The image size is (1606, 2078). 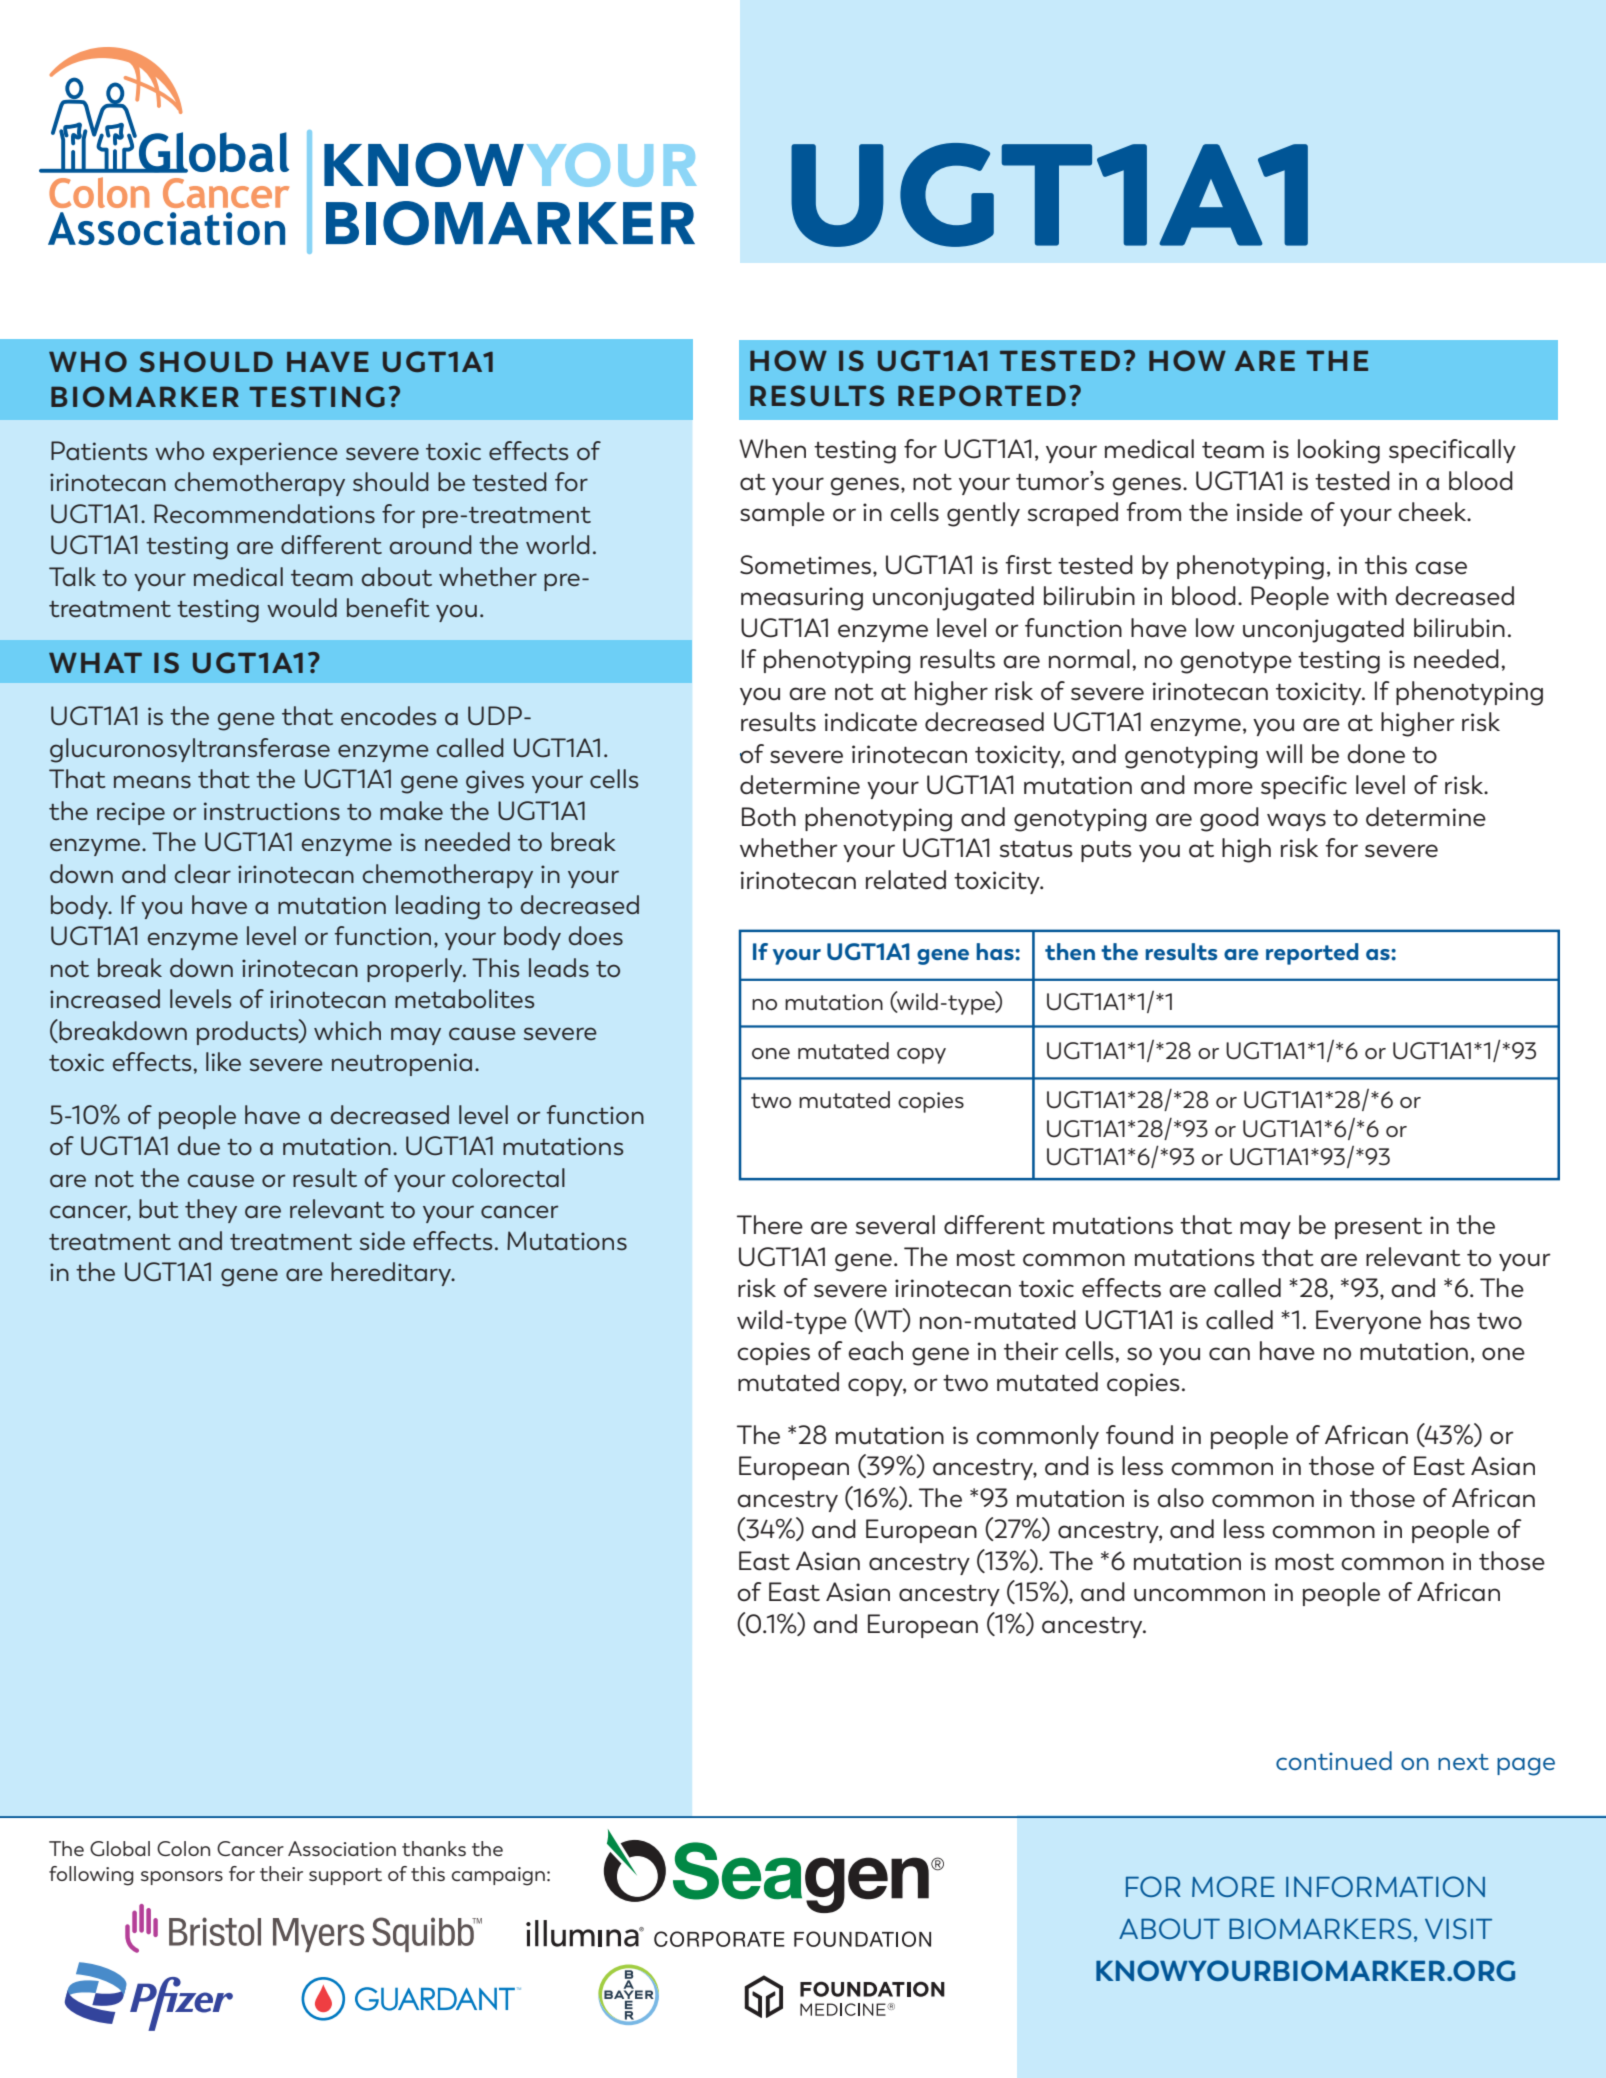 I want to click on present, so click(x=1378, y=1228).
